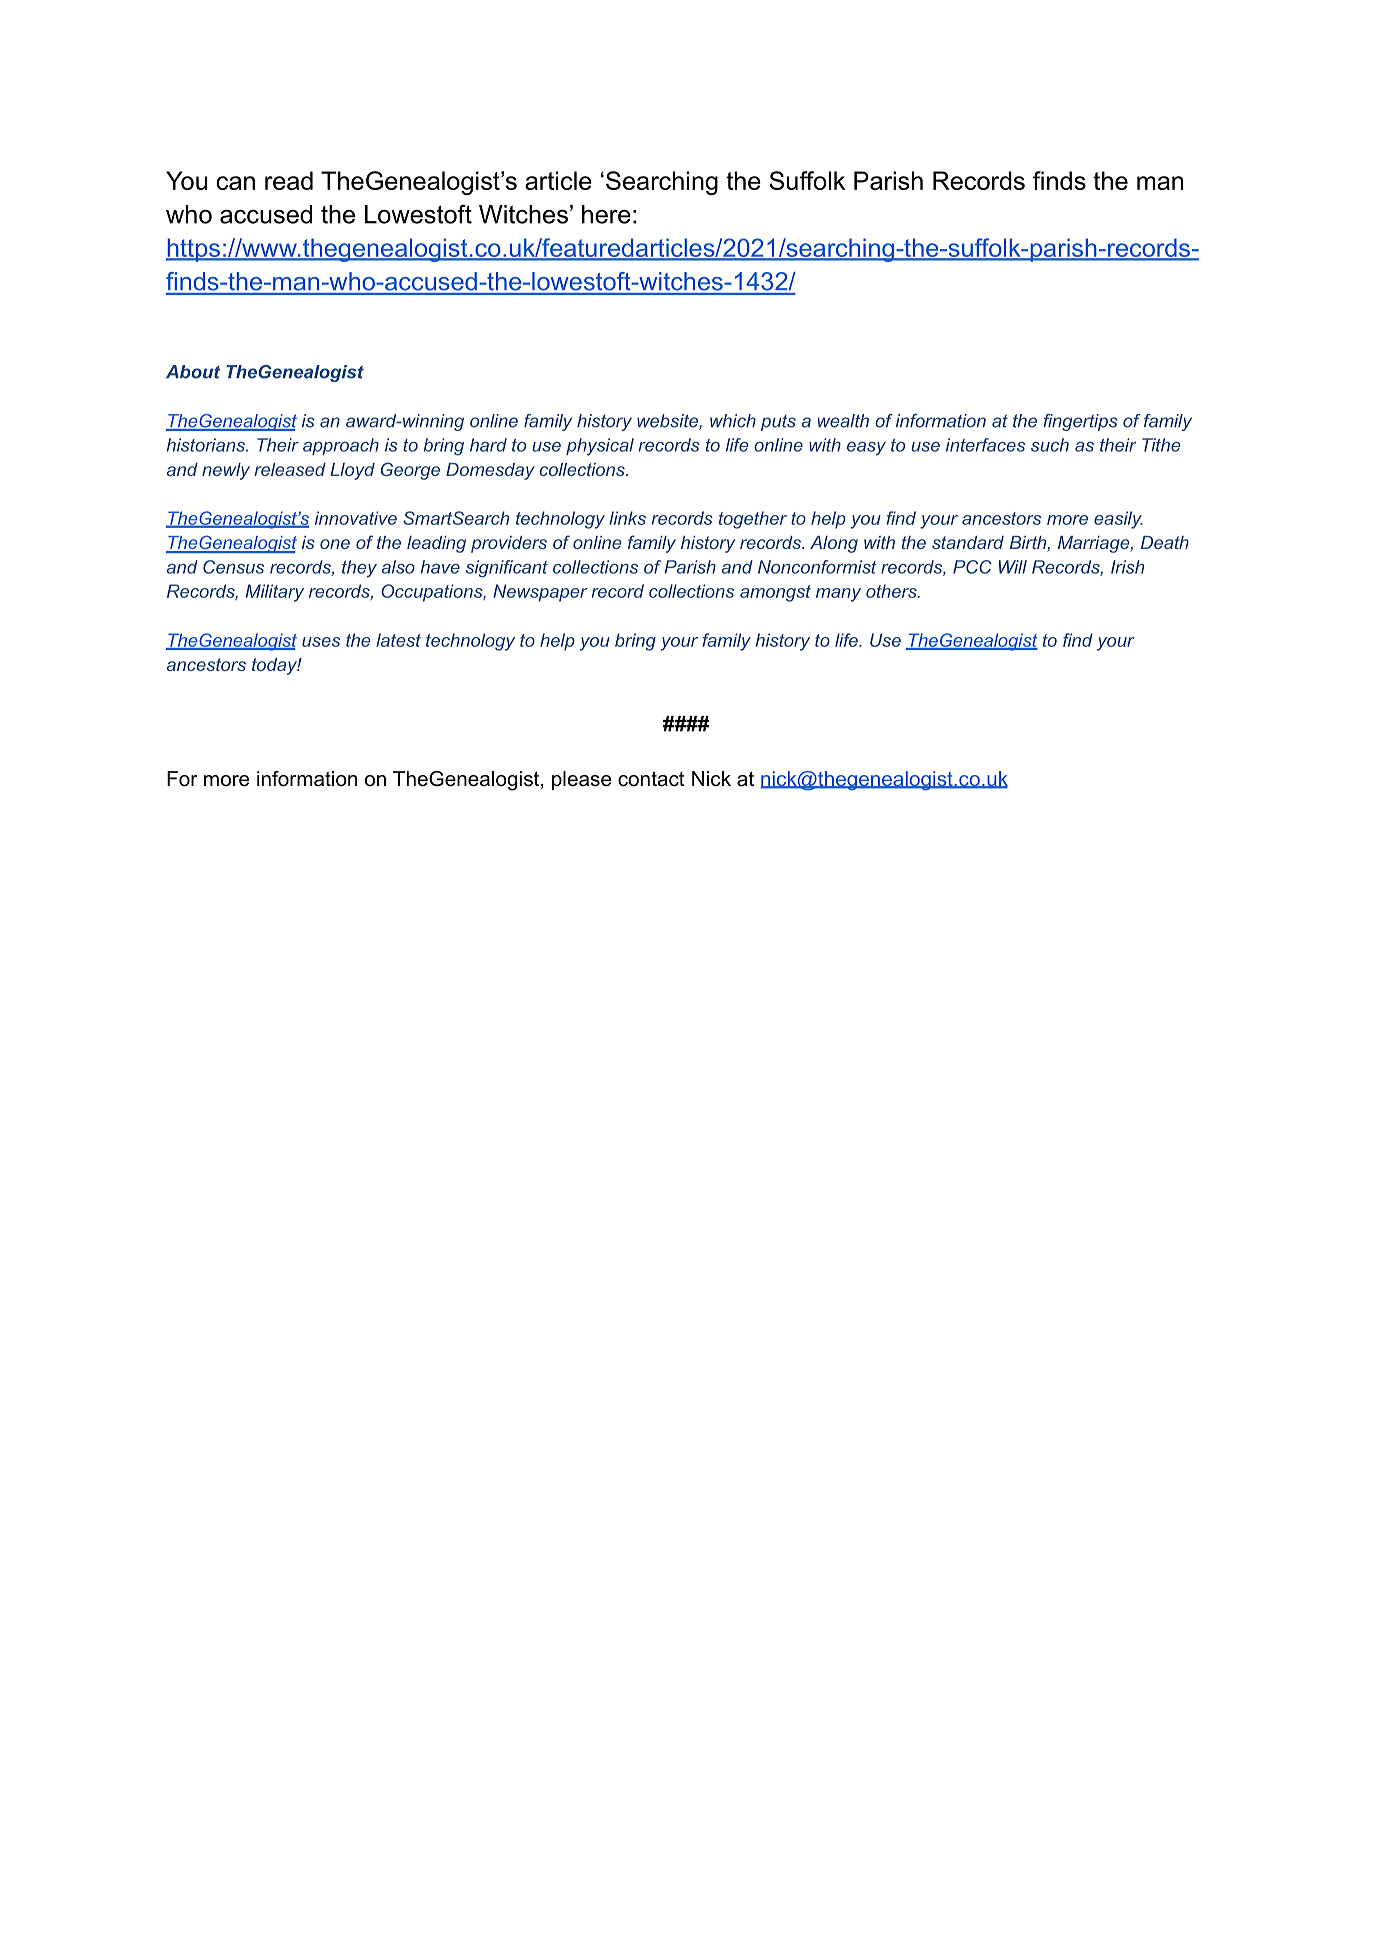 This image has height=1941, width=1374. Describe the element at coordinates (1080, 422) in the image. I see `fingertips` at that location.
